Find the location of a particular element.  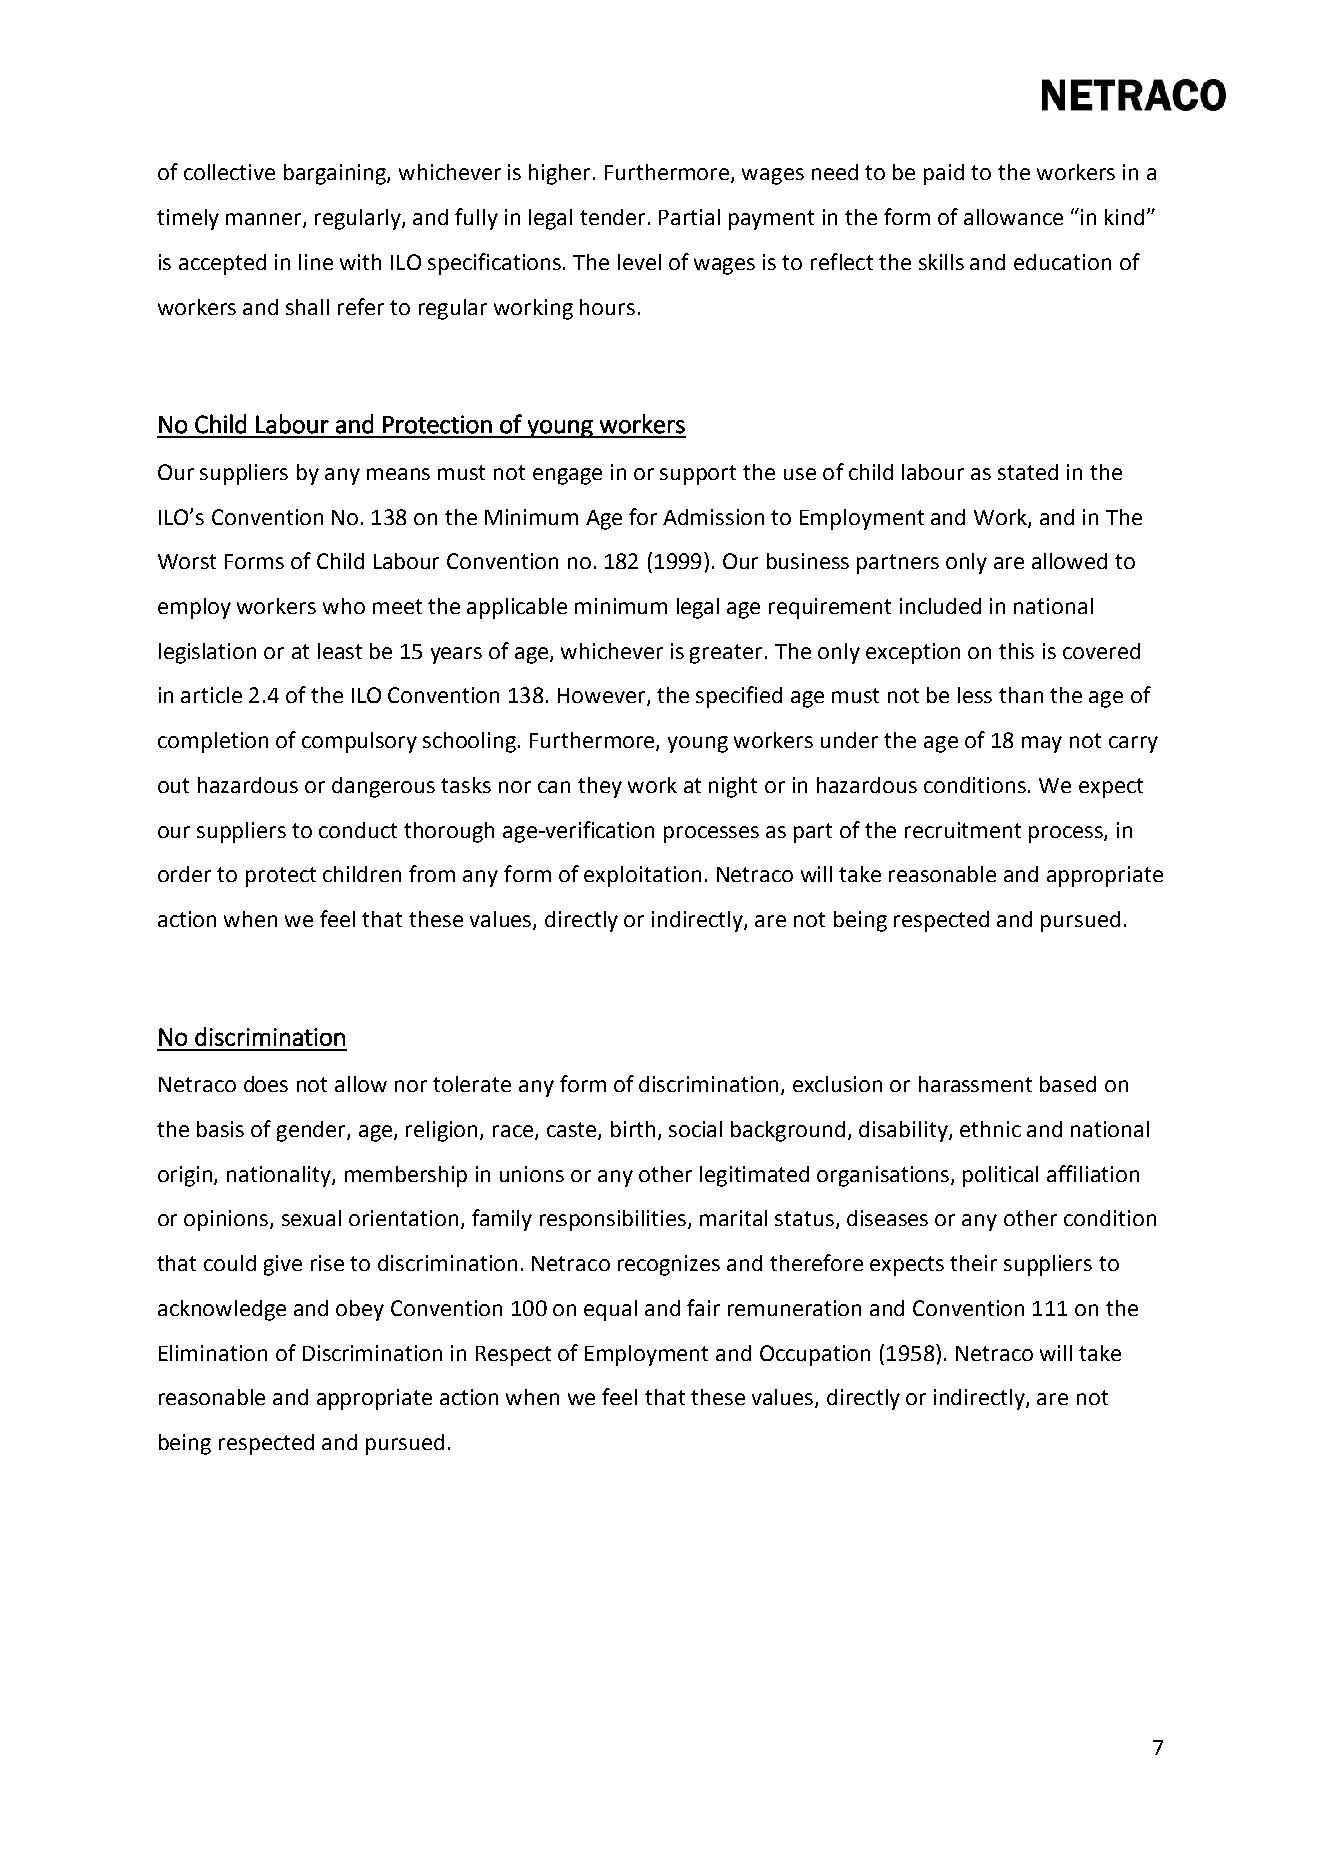

does is located at coordinates (266, 1084).
